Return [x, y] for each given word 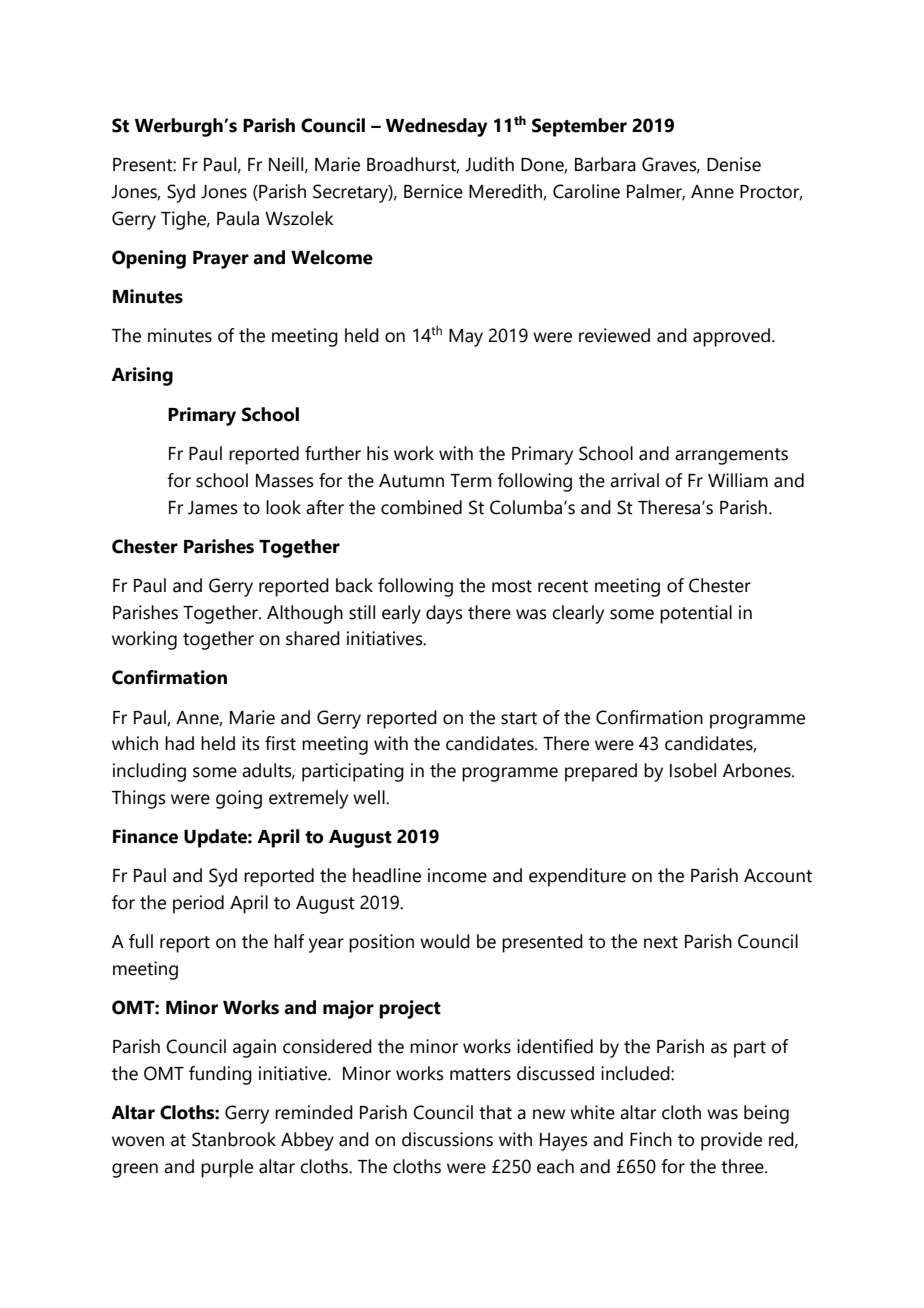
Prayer [221, 260]
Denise [734, 164]
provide [731, 1141]
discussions [447, 1139]
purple [227, 1168]
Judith [489, 164]
